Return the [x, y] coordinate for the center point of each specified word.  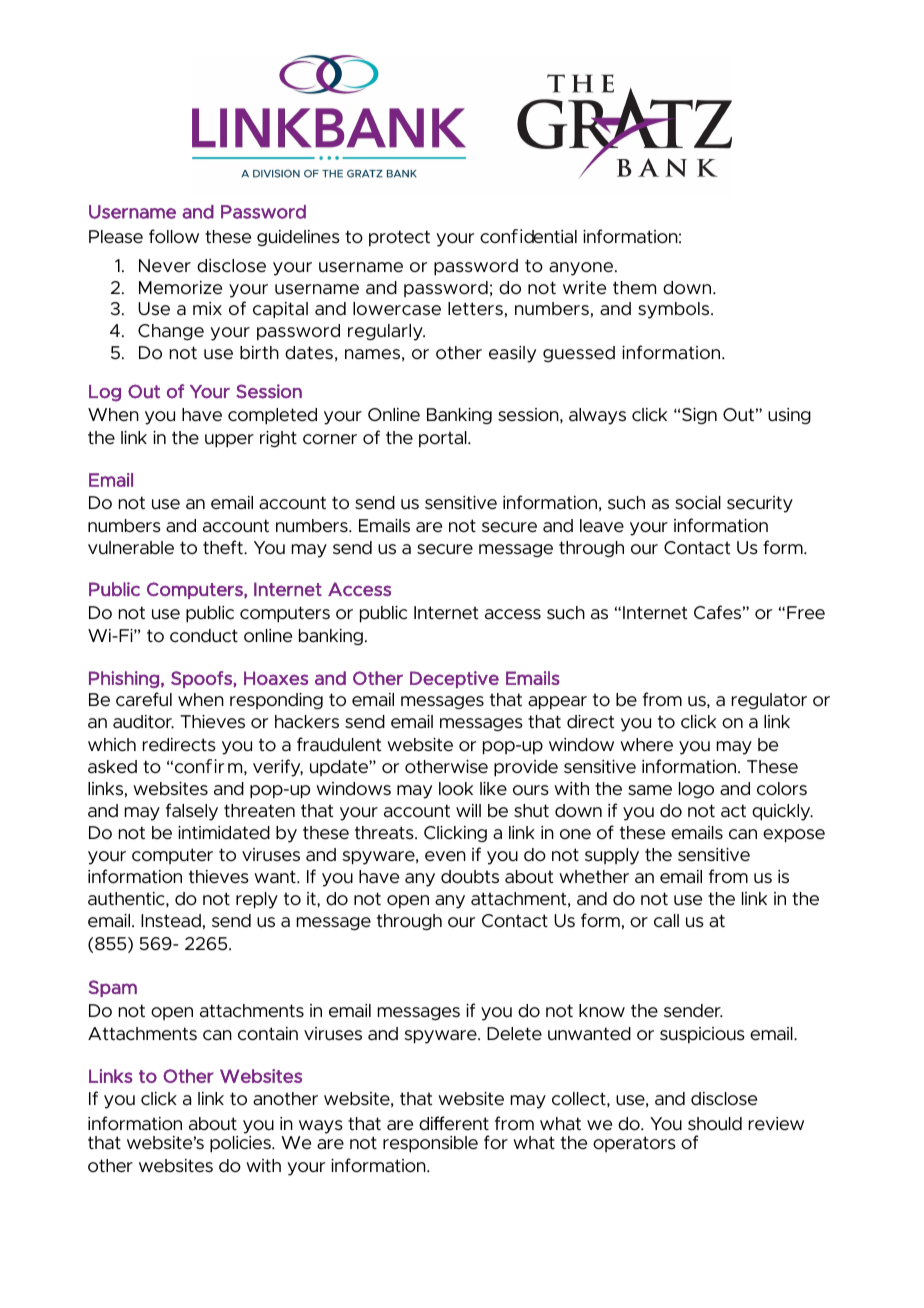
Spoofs [202, 679]
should [715, 1124]
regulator [769, 701]
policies [241, 1144]
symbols [675, 310]
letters [475, 309]
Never [165, 266]
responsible [430, 1144]
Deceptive [454, 679]
